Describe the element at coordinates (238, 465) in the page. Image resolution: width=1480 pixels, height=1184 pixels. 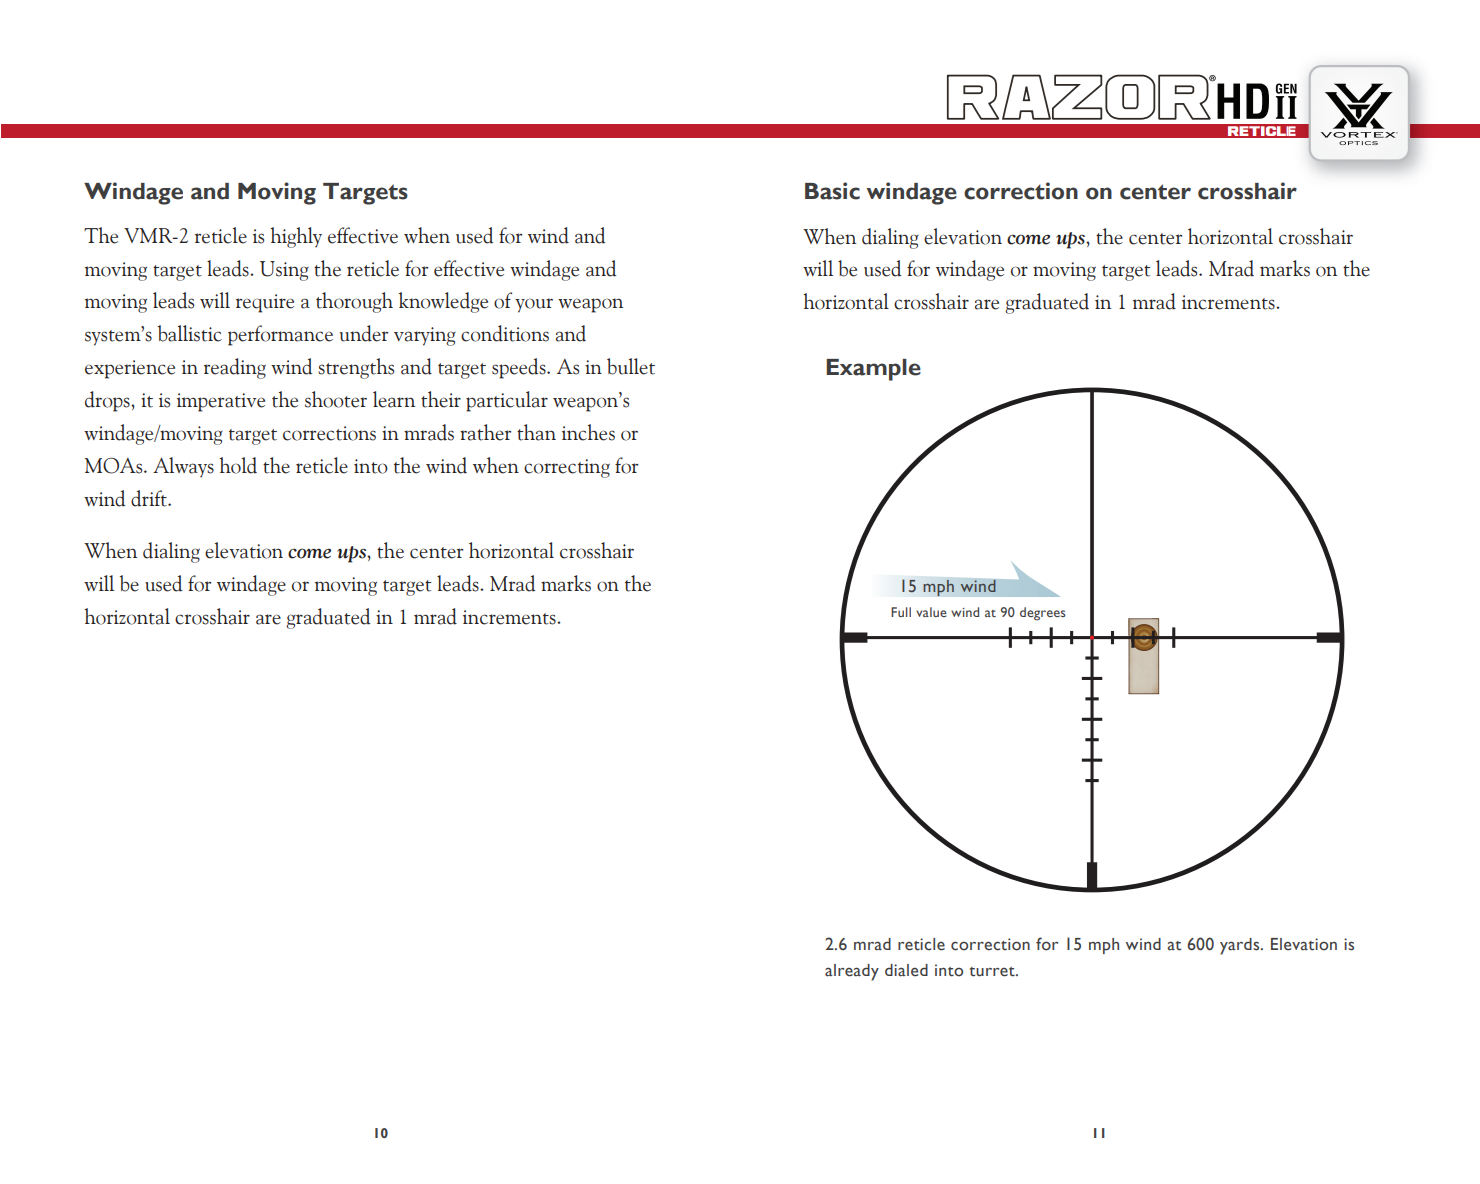
I see `hold` at that location.
